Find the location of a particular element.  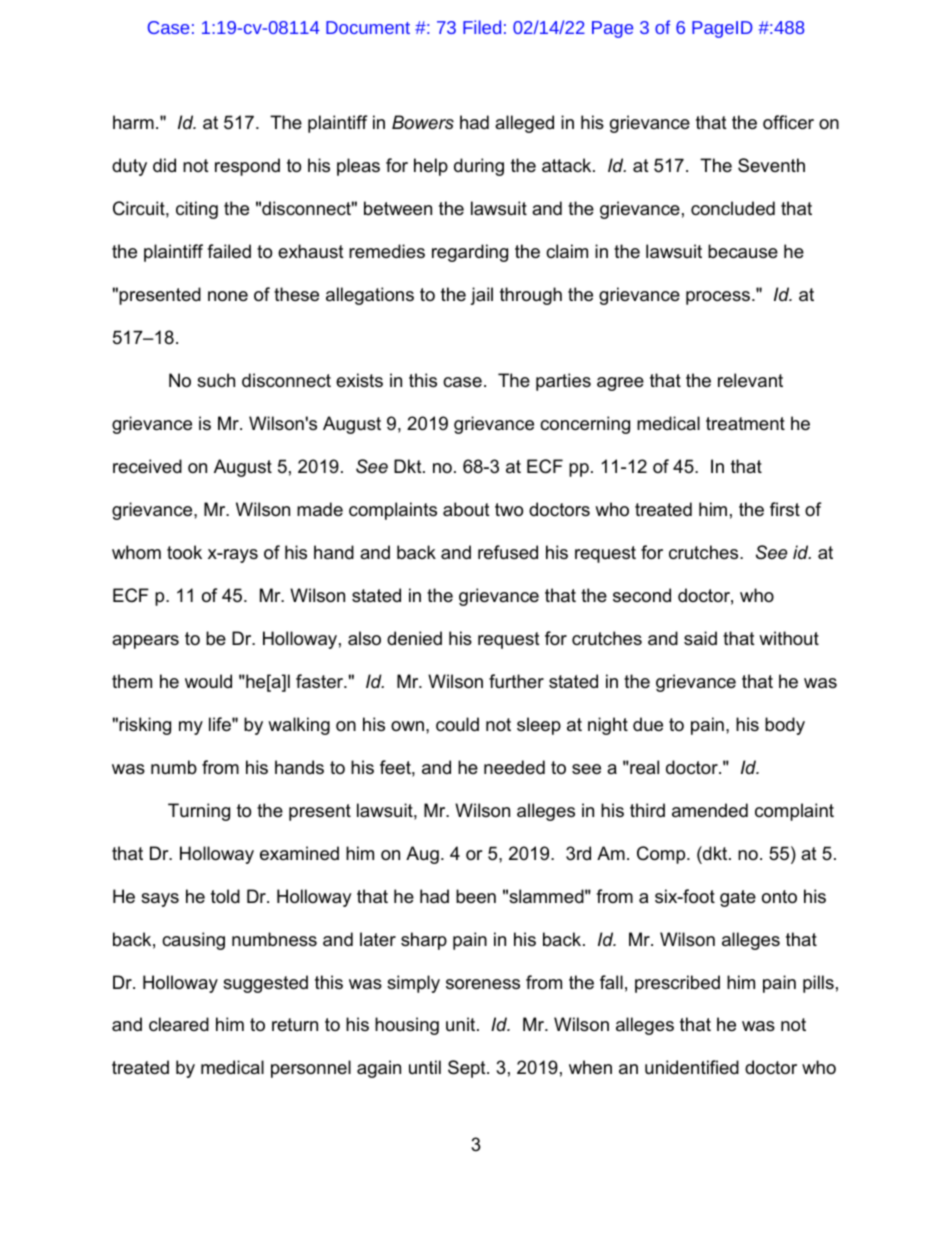

harm is located at coordinates (133, 122).
